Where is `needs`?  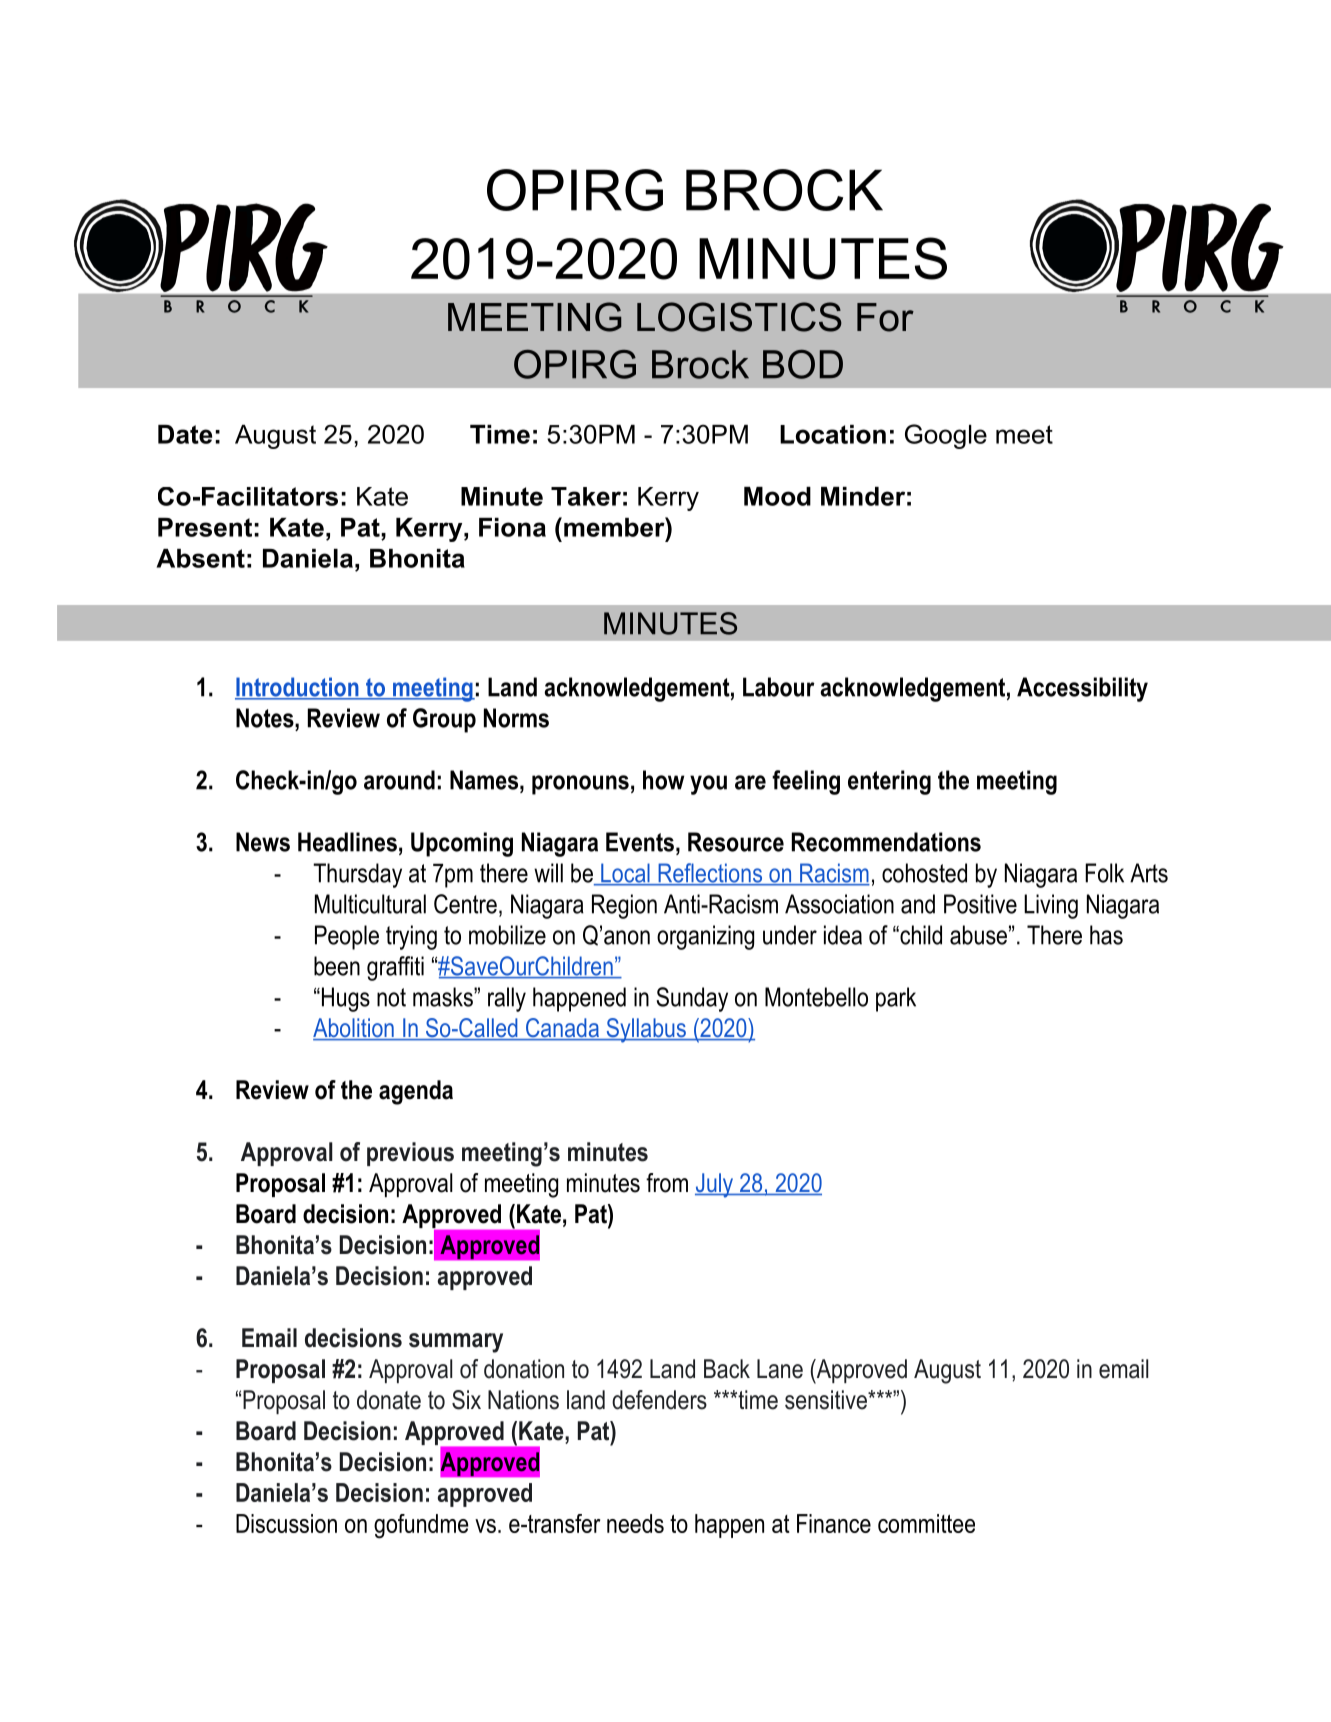 needs is located at coordinates (635, 1523).
